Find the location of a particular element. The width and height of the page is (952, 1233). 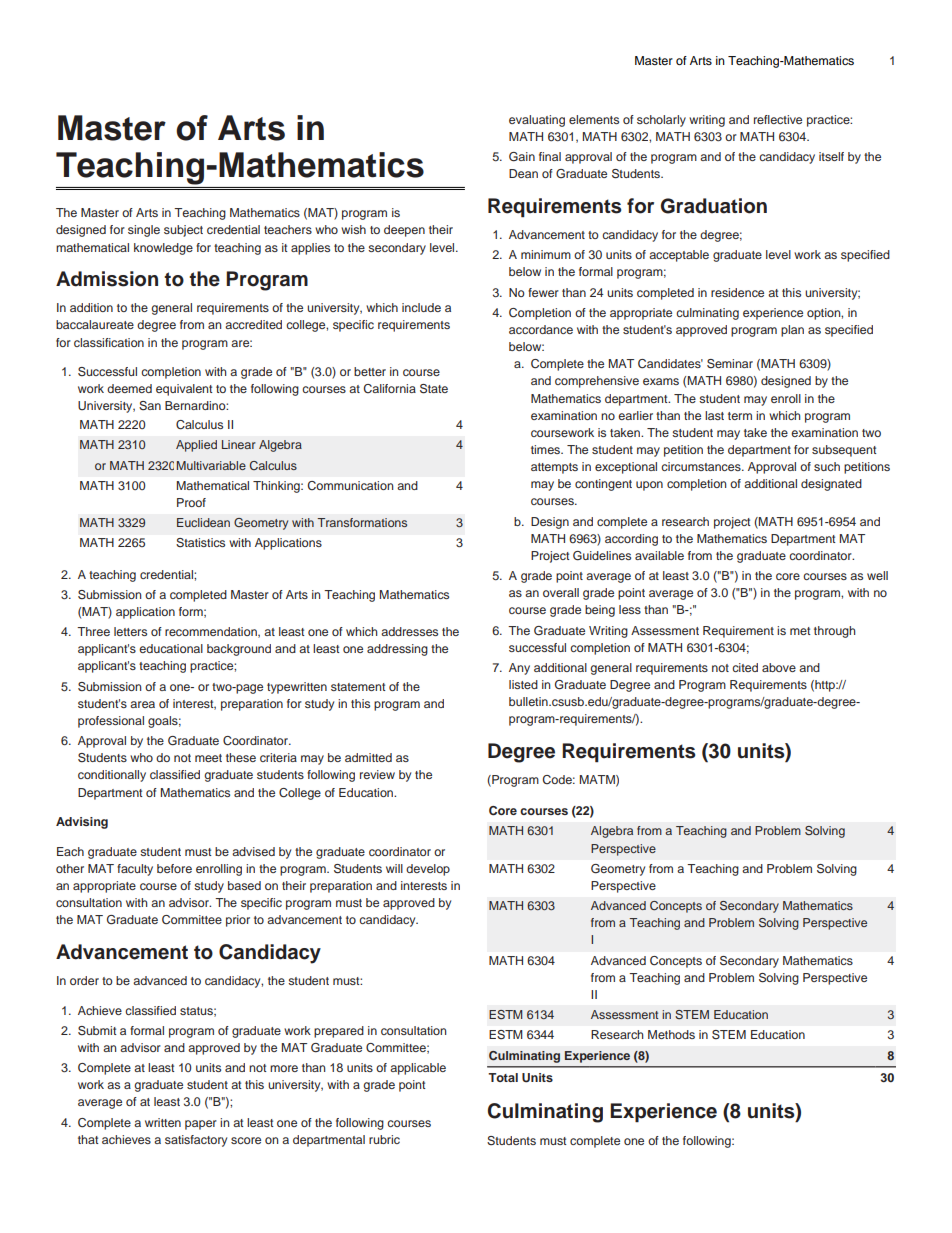

subject is located at coordinates (183, 231).
